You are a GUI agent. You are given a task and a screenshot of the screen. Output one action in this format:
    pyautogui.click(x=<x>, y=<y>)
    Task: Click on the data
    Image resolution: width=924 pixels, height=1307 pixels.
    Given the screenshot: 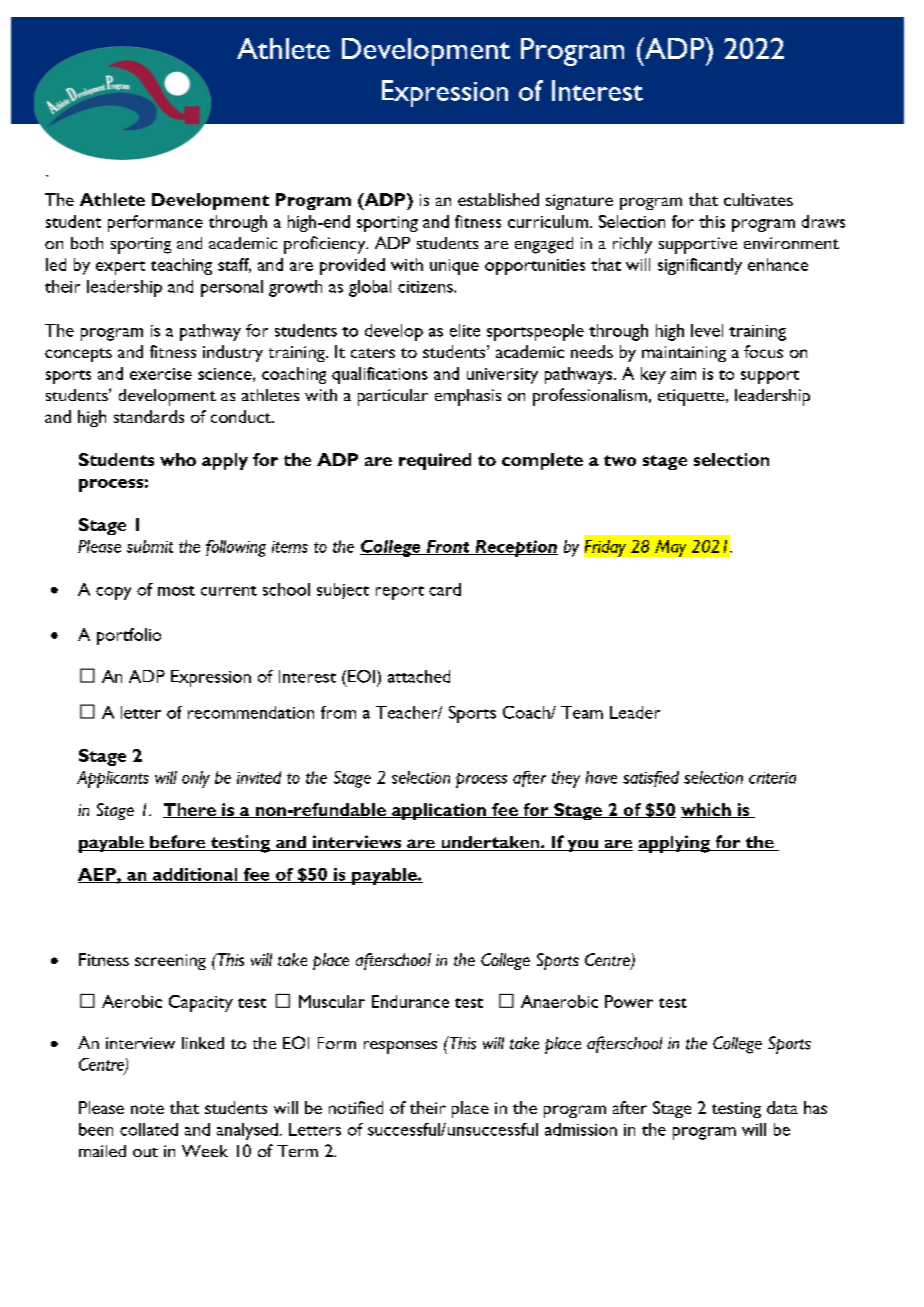 What is the action you would take?
    pyautogui.click(x=782, y=1107)
